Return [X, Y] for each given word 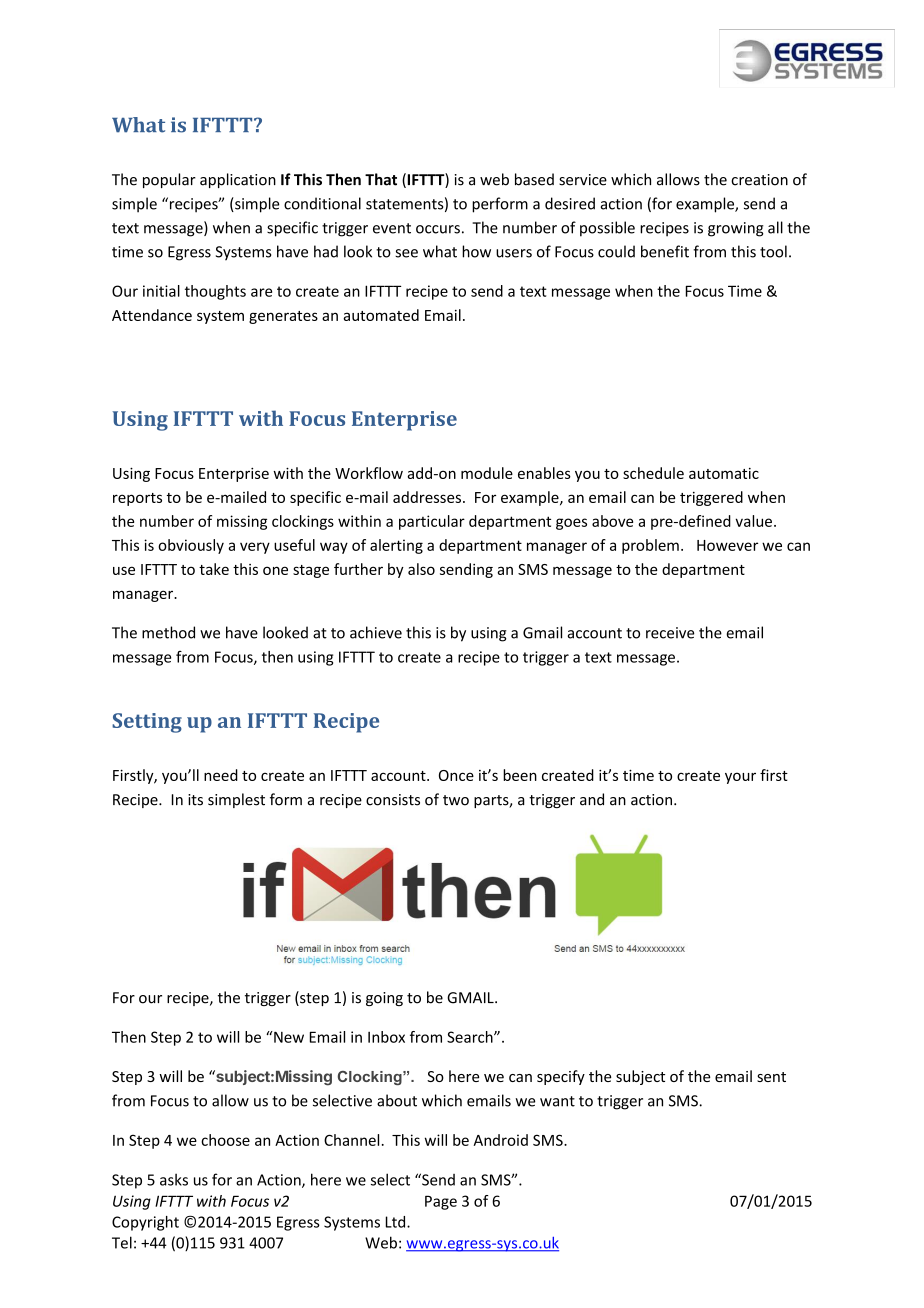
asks [174, 1179]
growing [736, 229]
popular [169, 180]
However [727, 545]
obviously [191, 546]
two [456, 800]
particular [432, 522]
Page [441, 1202]
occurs [438, 229]
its [195, 800]
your [740, 778]
